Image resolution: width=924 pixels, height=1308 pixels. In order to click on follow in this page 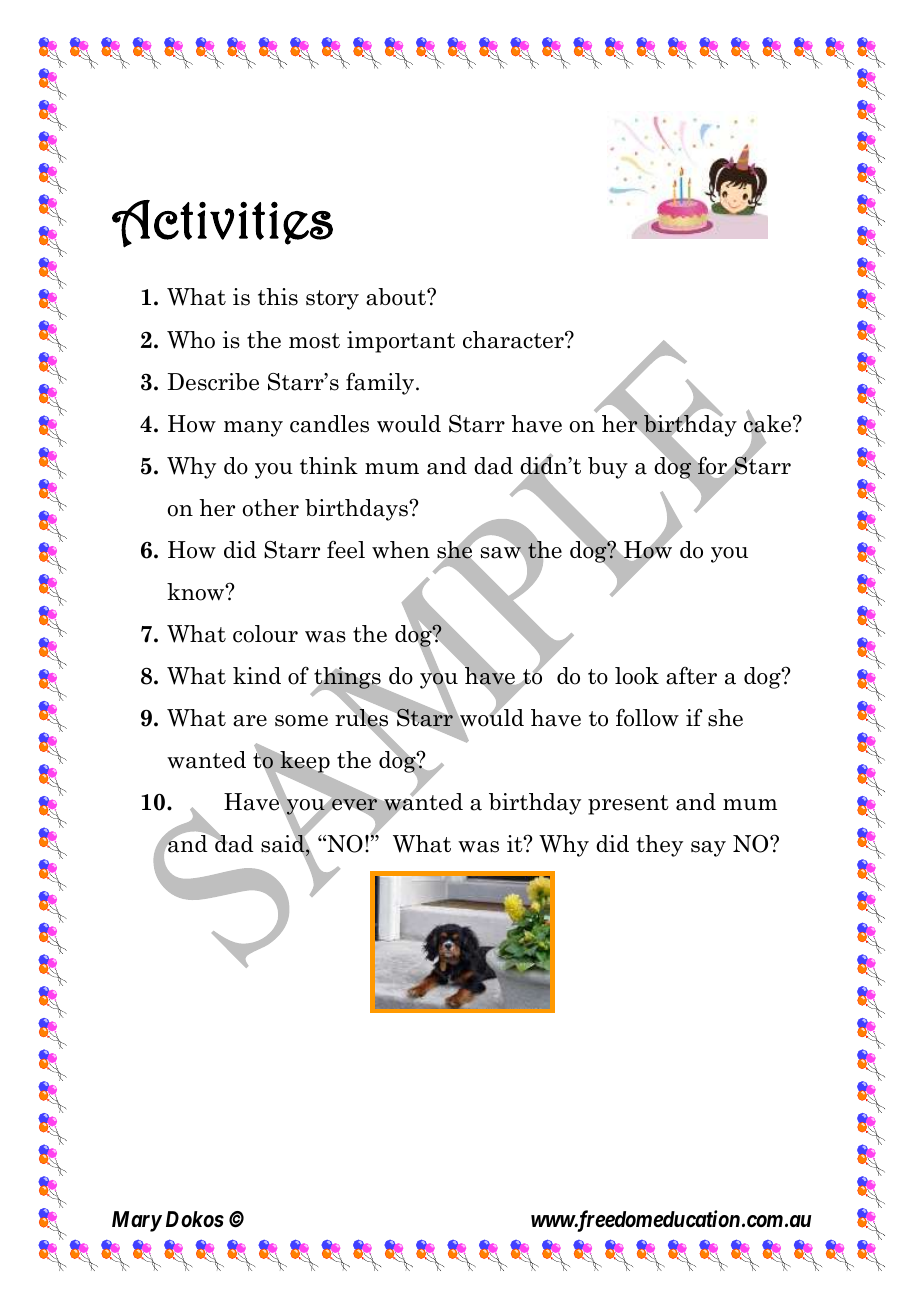, I will do `click(647, 718)`.
